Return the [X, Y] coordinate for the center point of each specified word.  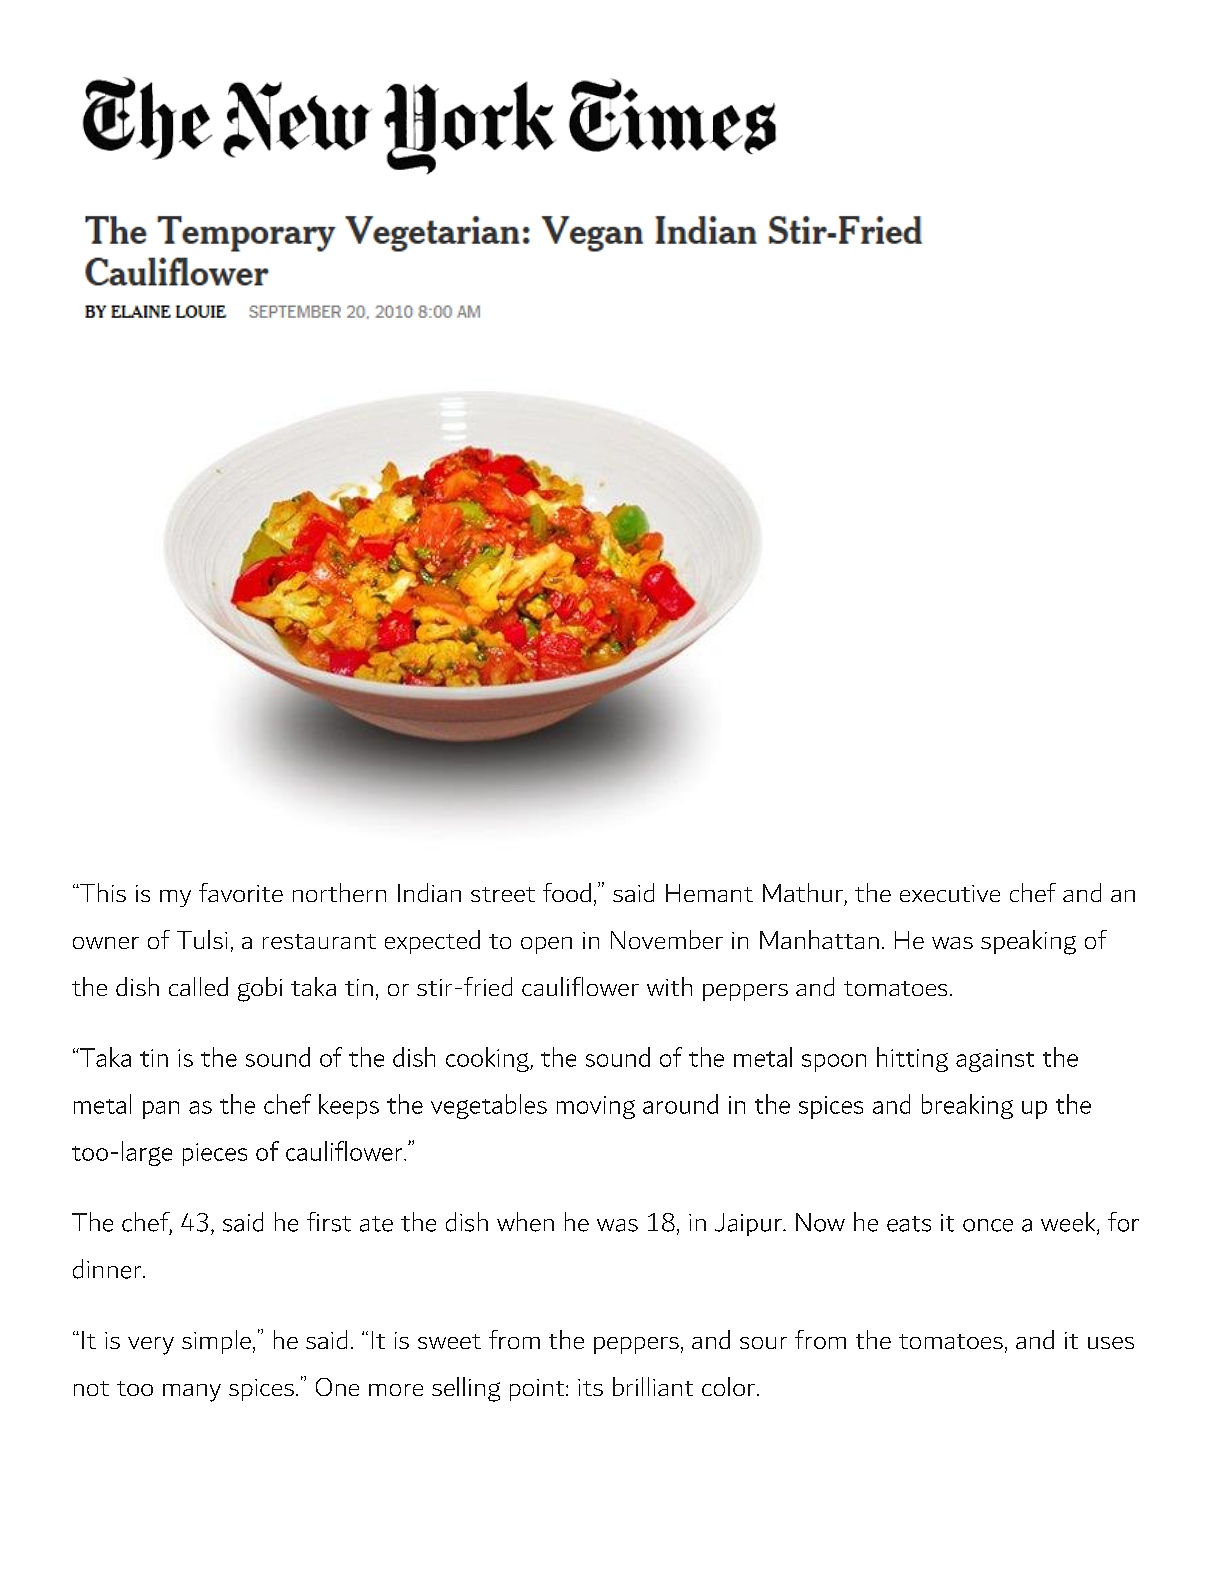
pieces [215, 1154]
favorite [241, 892]
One [337, 1387]
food [567, 892]
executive [950, 893]
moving [596, 1107]
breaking [967, 1106]
